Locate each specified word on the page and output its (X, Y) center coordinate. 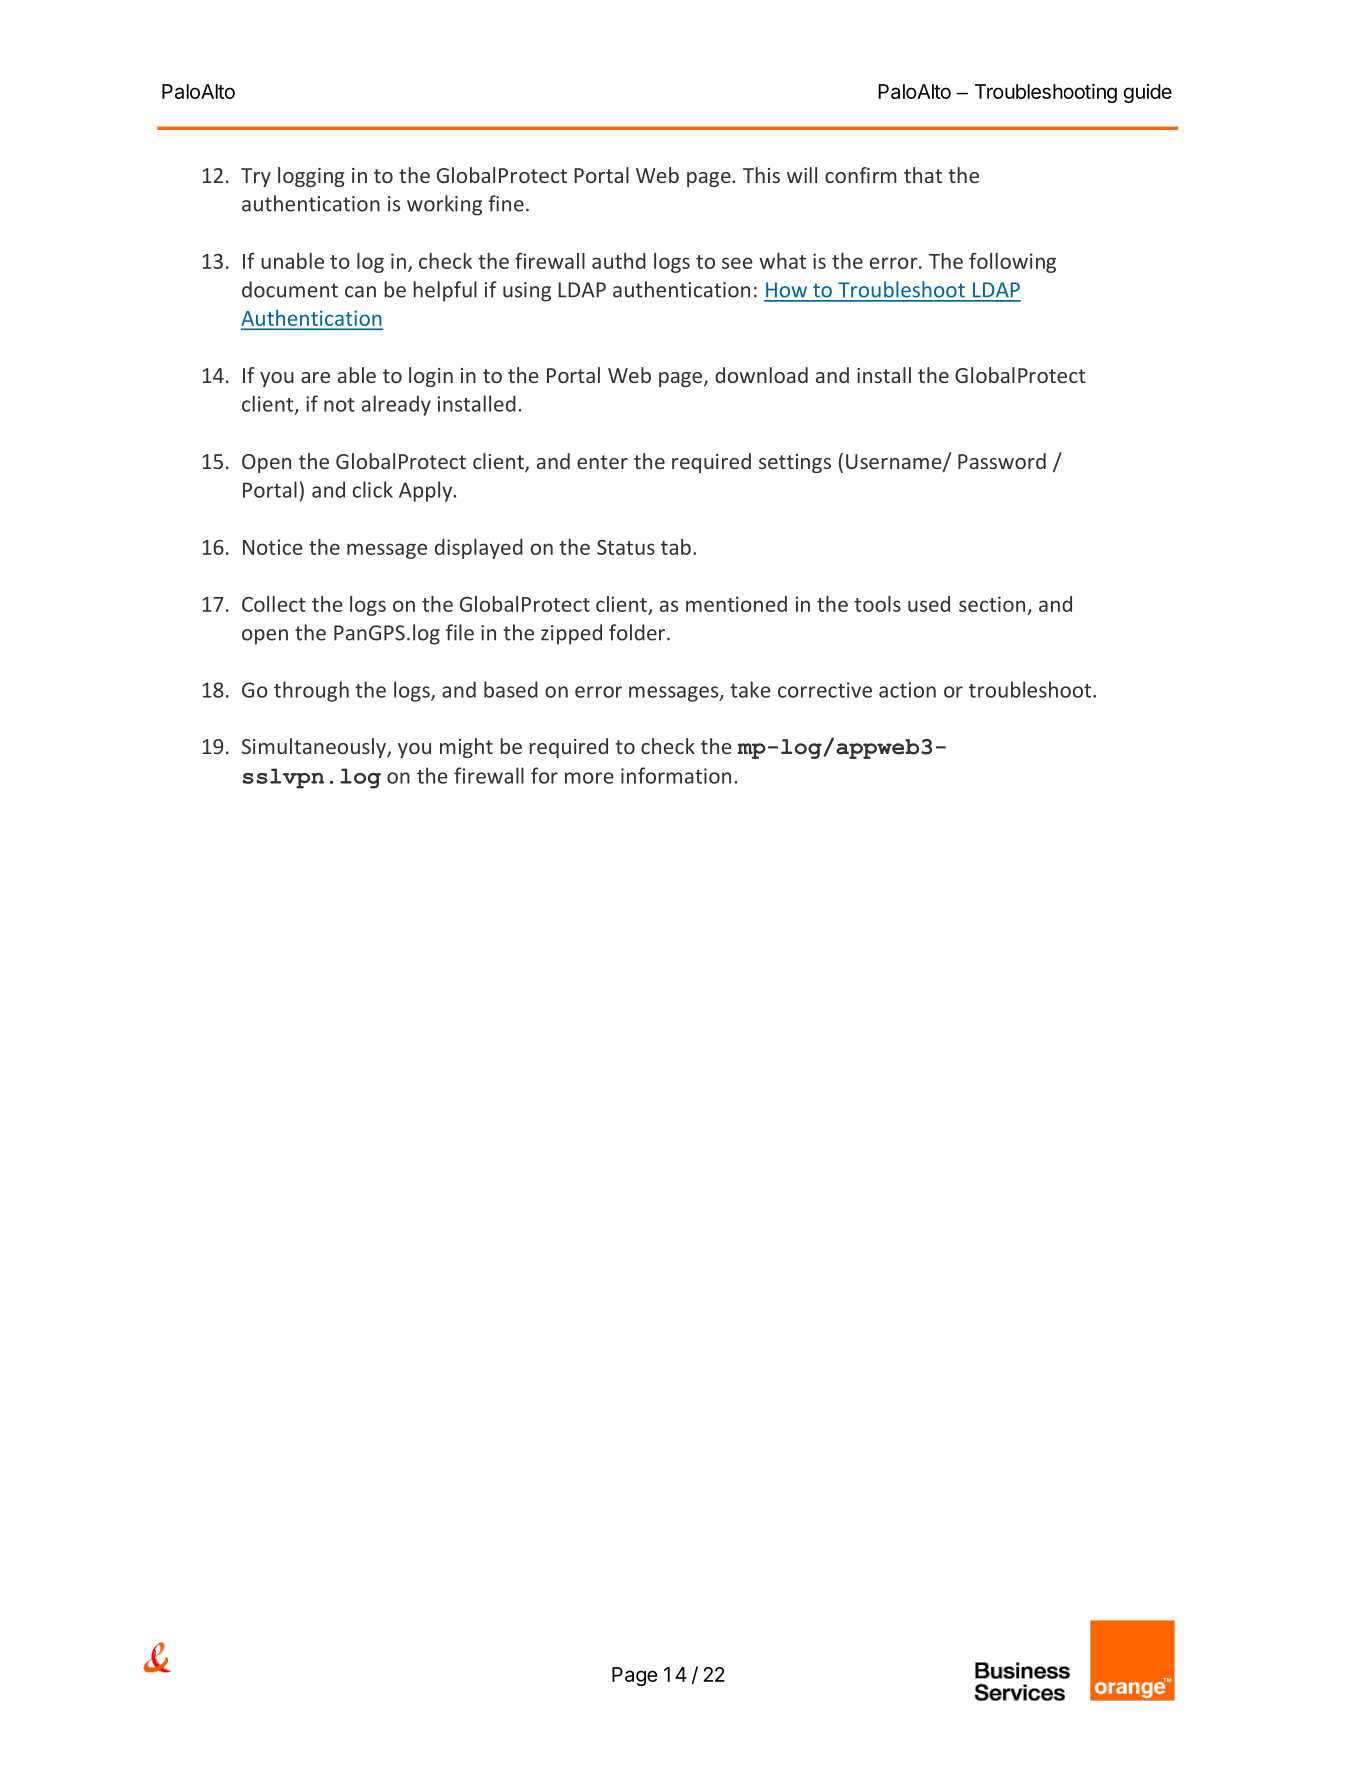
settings (795, 463)
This (761, 175)
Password (1002, 461)
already (396, 405)
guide (1148, 93)
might (466, 748)
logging (311, 177)
